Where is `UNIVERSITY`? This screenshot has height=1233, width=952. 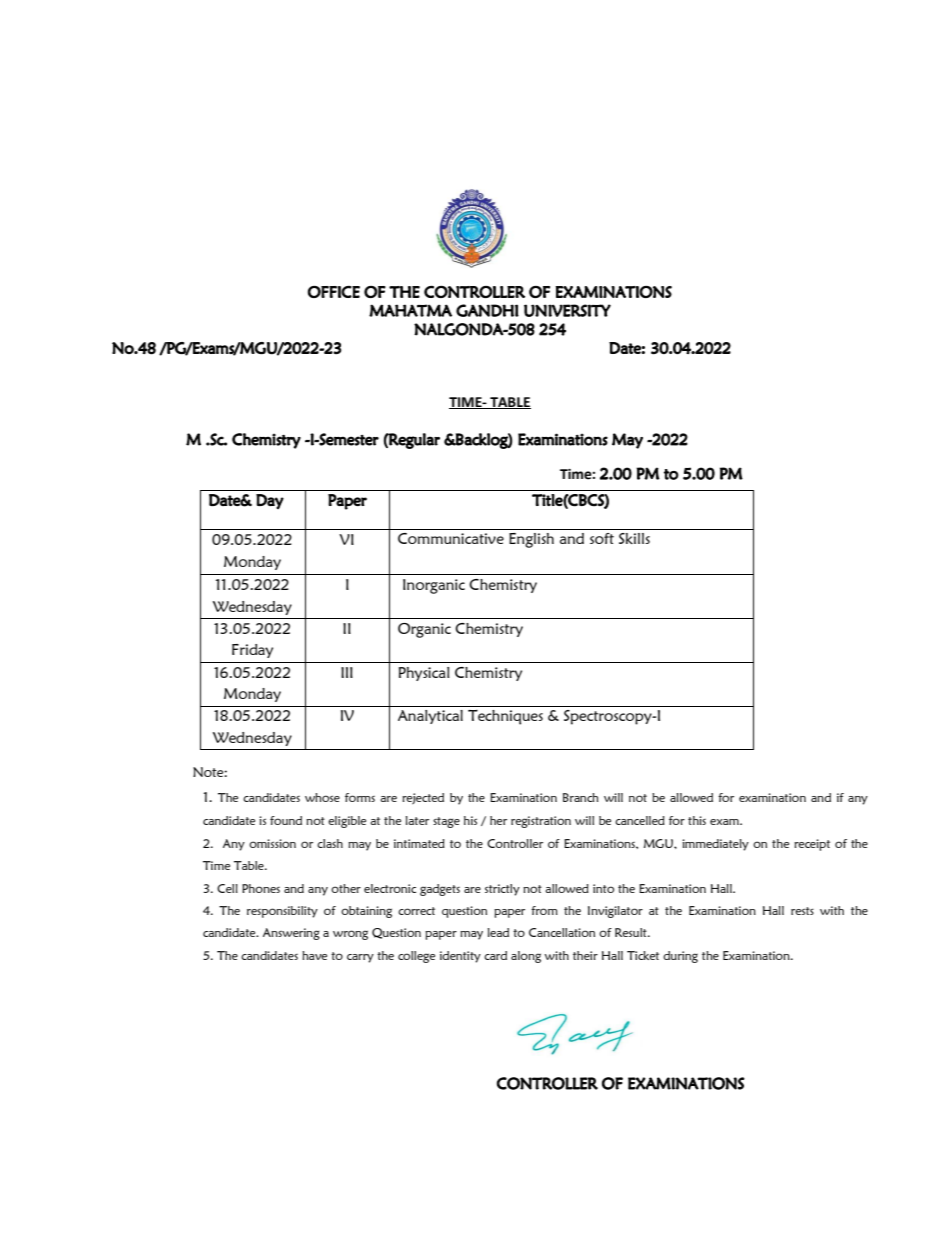 UNIVERSITY is located at coordinates (567, 310).
